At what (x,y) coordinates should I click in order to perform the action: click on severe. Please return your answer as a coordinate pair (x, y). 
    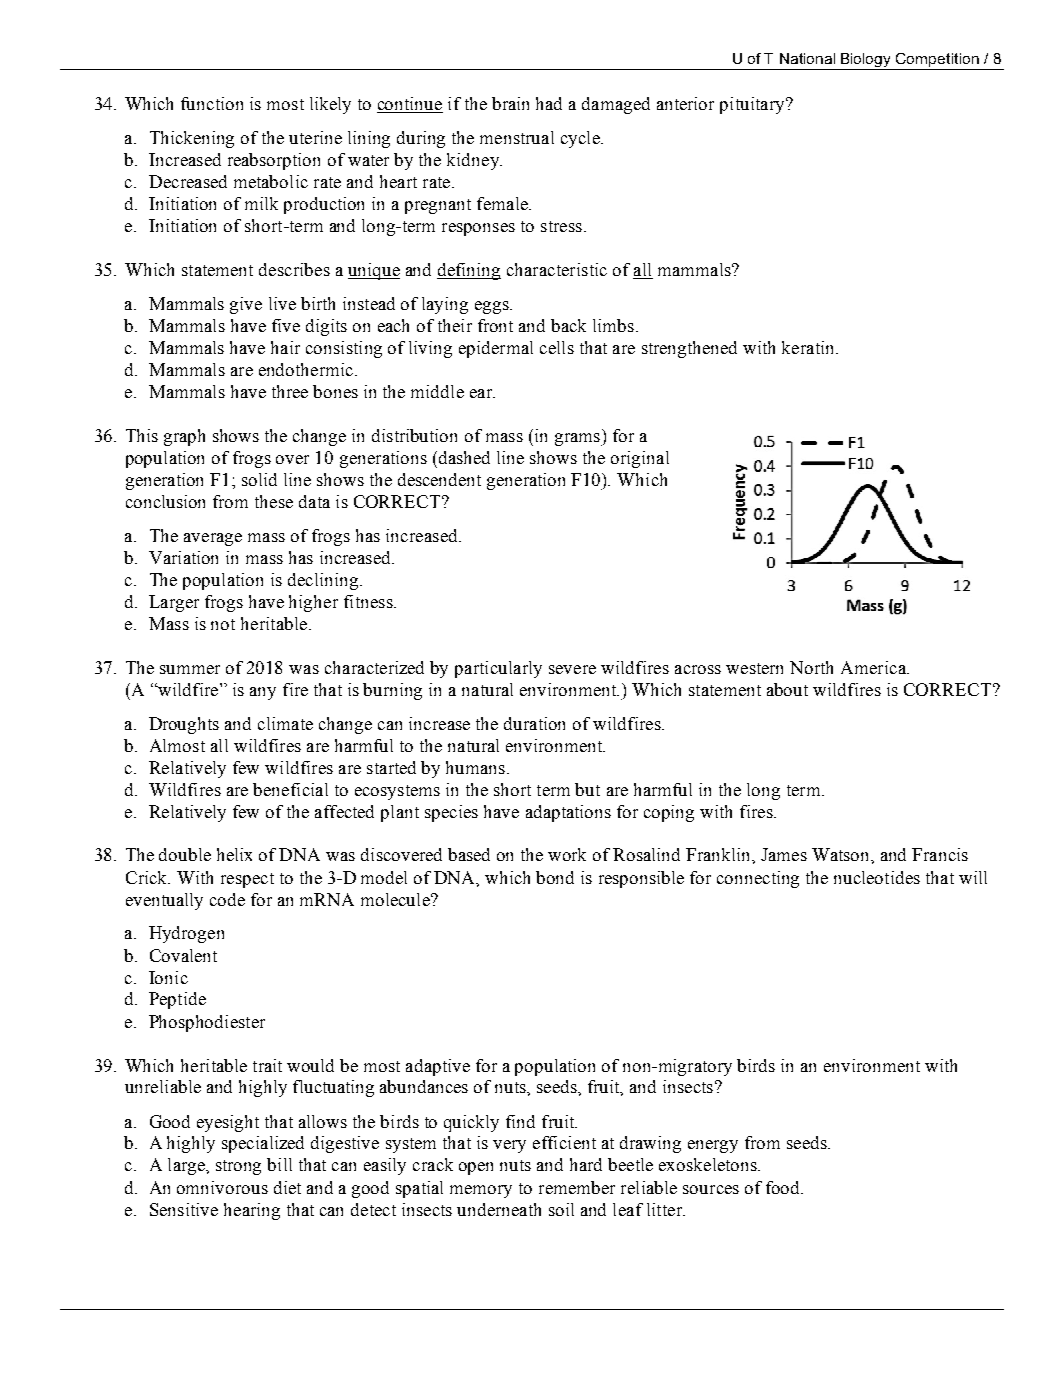
    Looking at the image, I should click on (572, 669).
